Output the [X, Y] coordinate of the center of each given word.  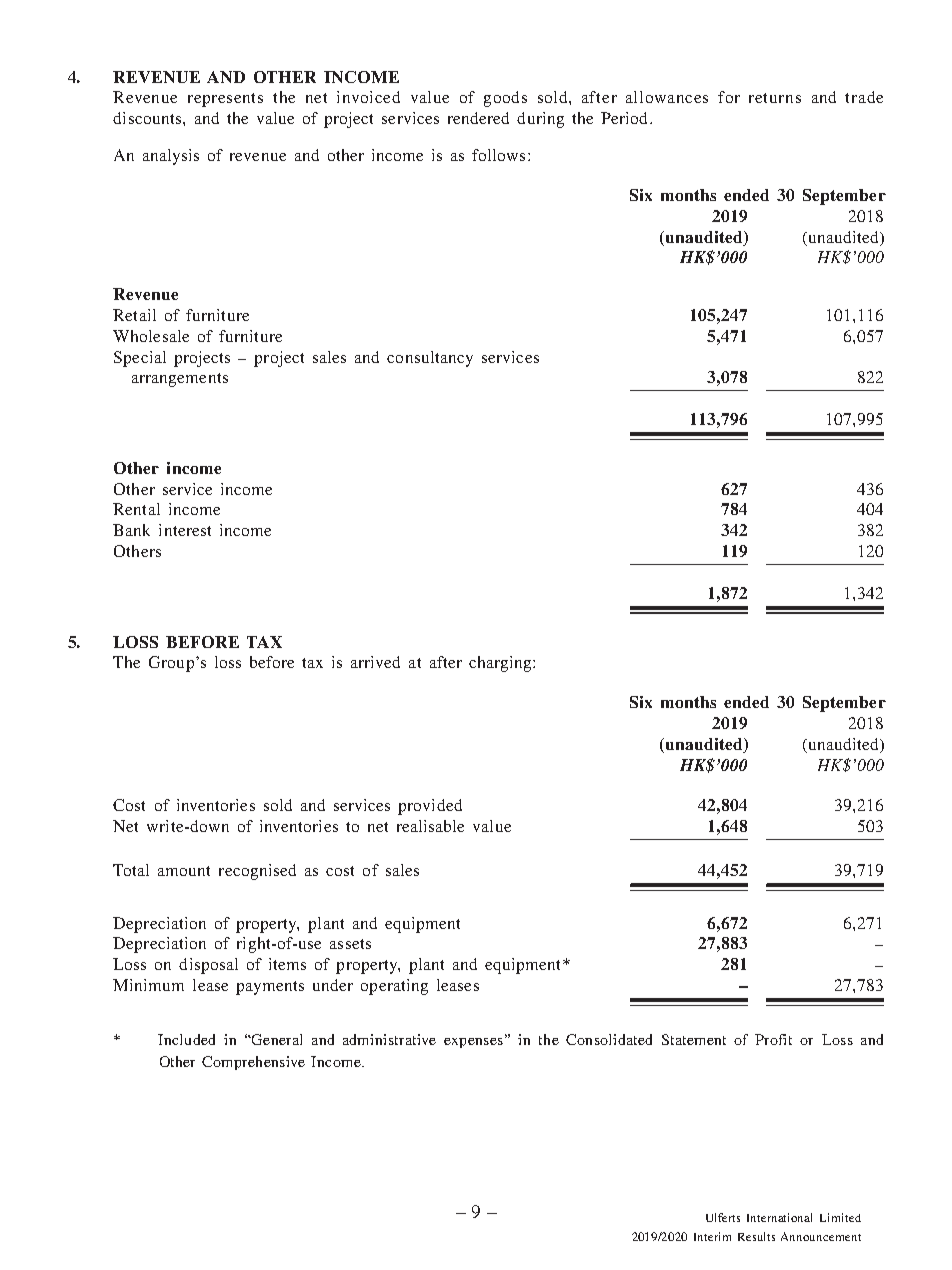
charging [501, 664]
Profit [773, 1039]
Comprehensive [253, 1063]
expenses [473, 1043]
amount [184, 871]
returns [775, 98]
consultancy [430, 359]
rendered [478, 118]
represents [225, 100]
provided [430, 807]
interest [185, 530]
